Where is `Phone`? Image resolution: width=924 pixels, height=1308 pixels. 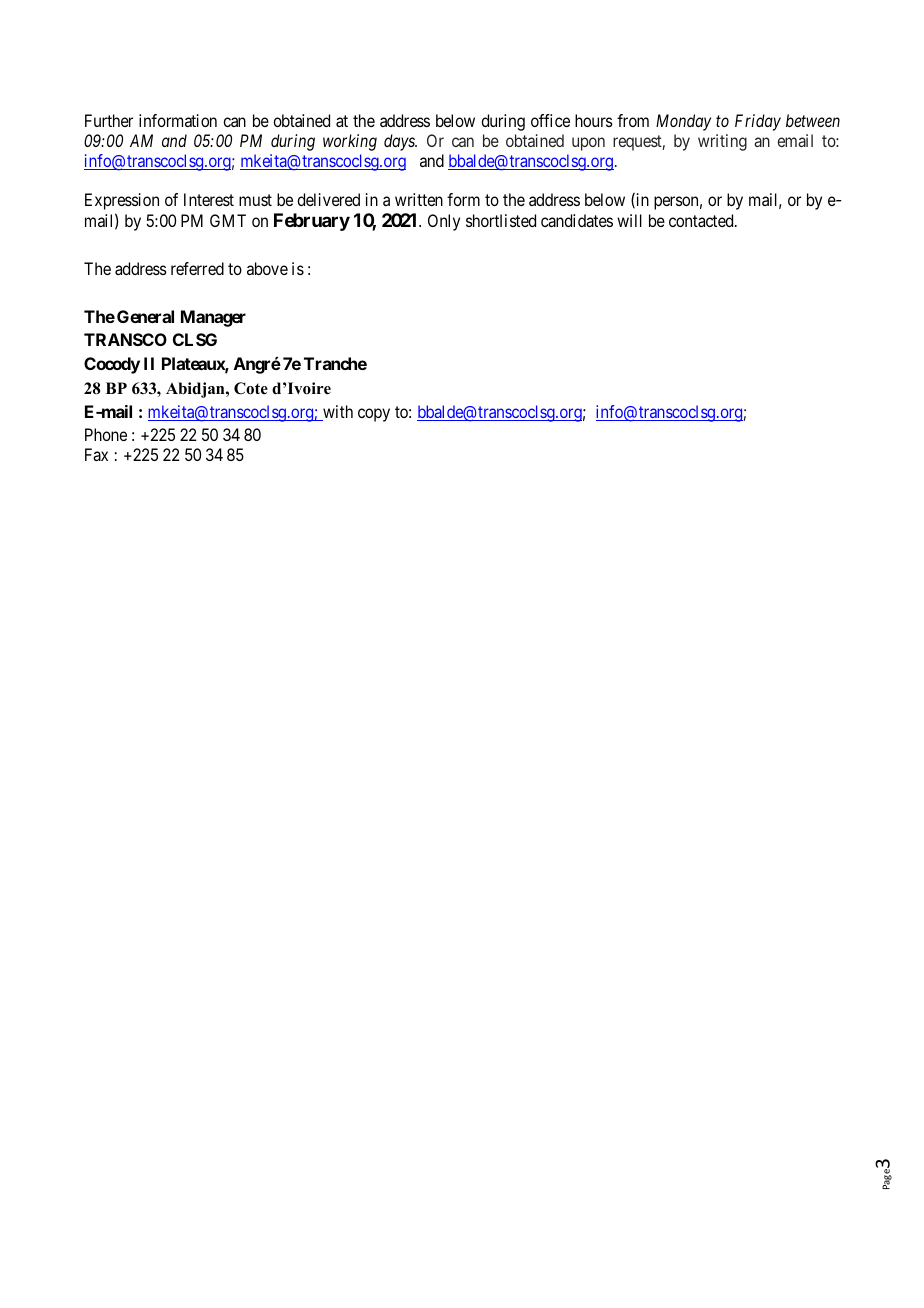 Phone is located at coordinates (106, 434).
